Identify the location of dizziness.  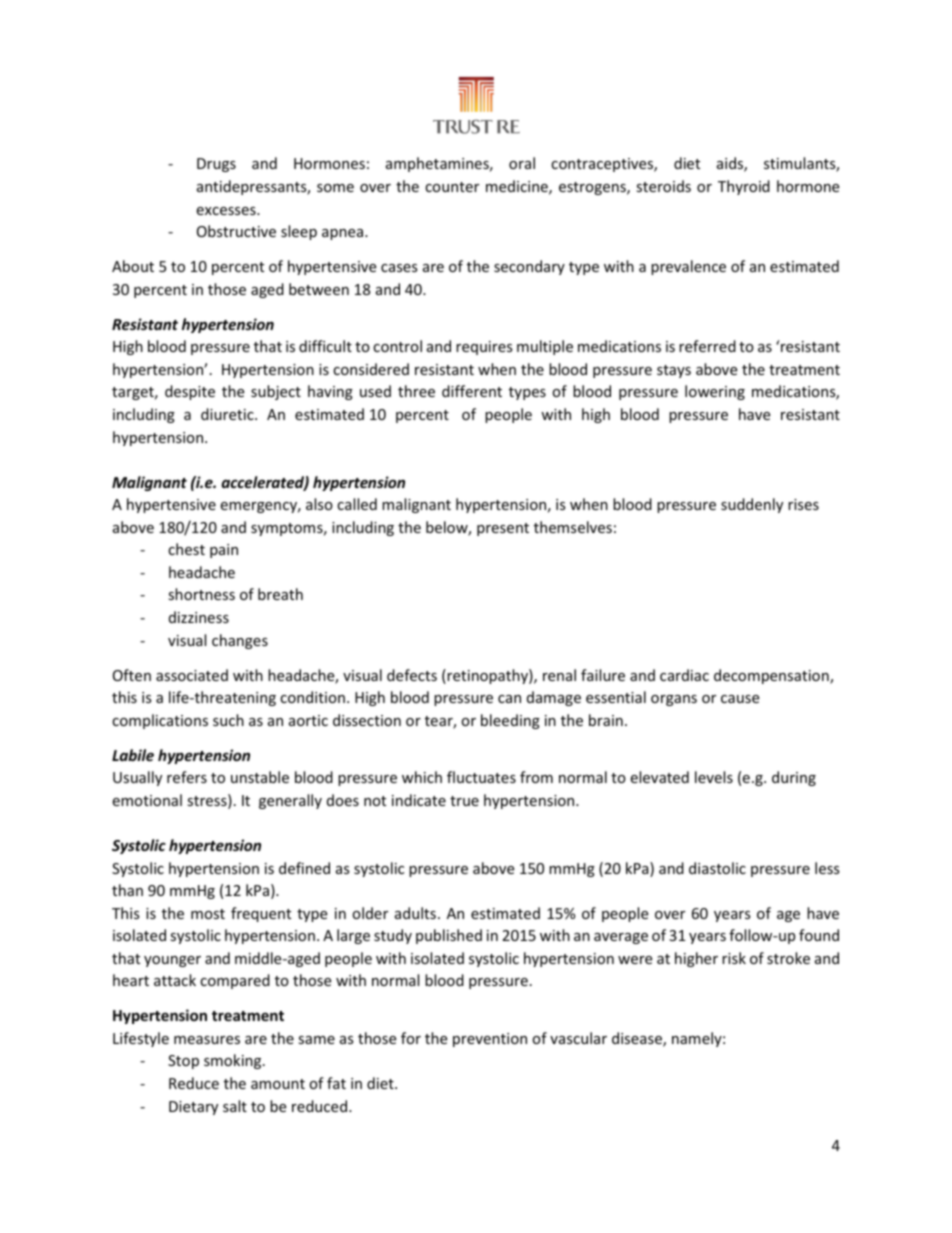
(199, 617).
